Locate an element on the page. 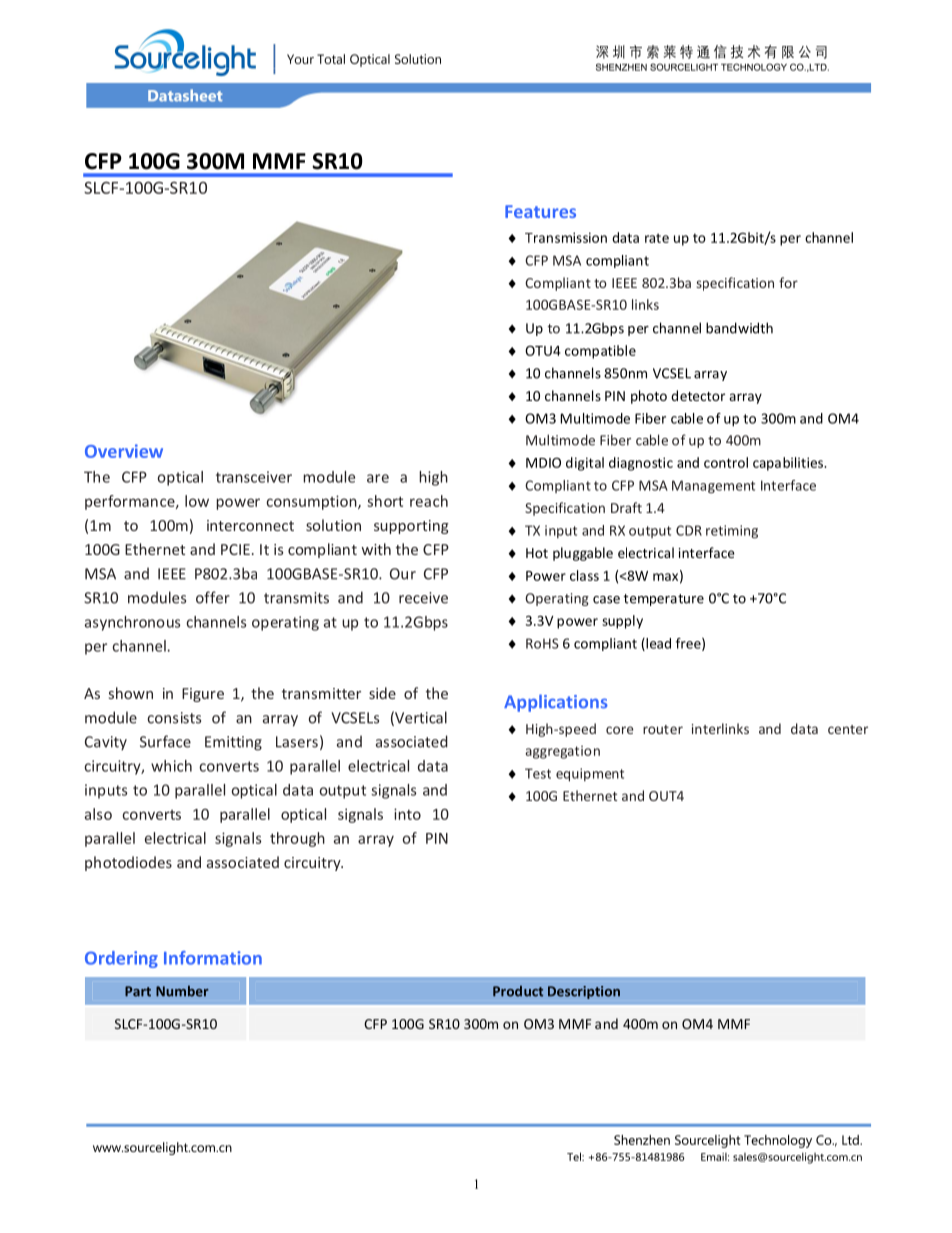 This page has height=1233, width=952. Information is located at coordinates (213, 958).
